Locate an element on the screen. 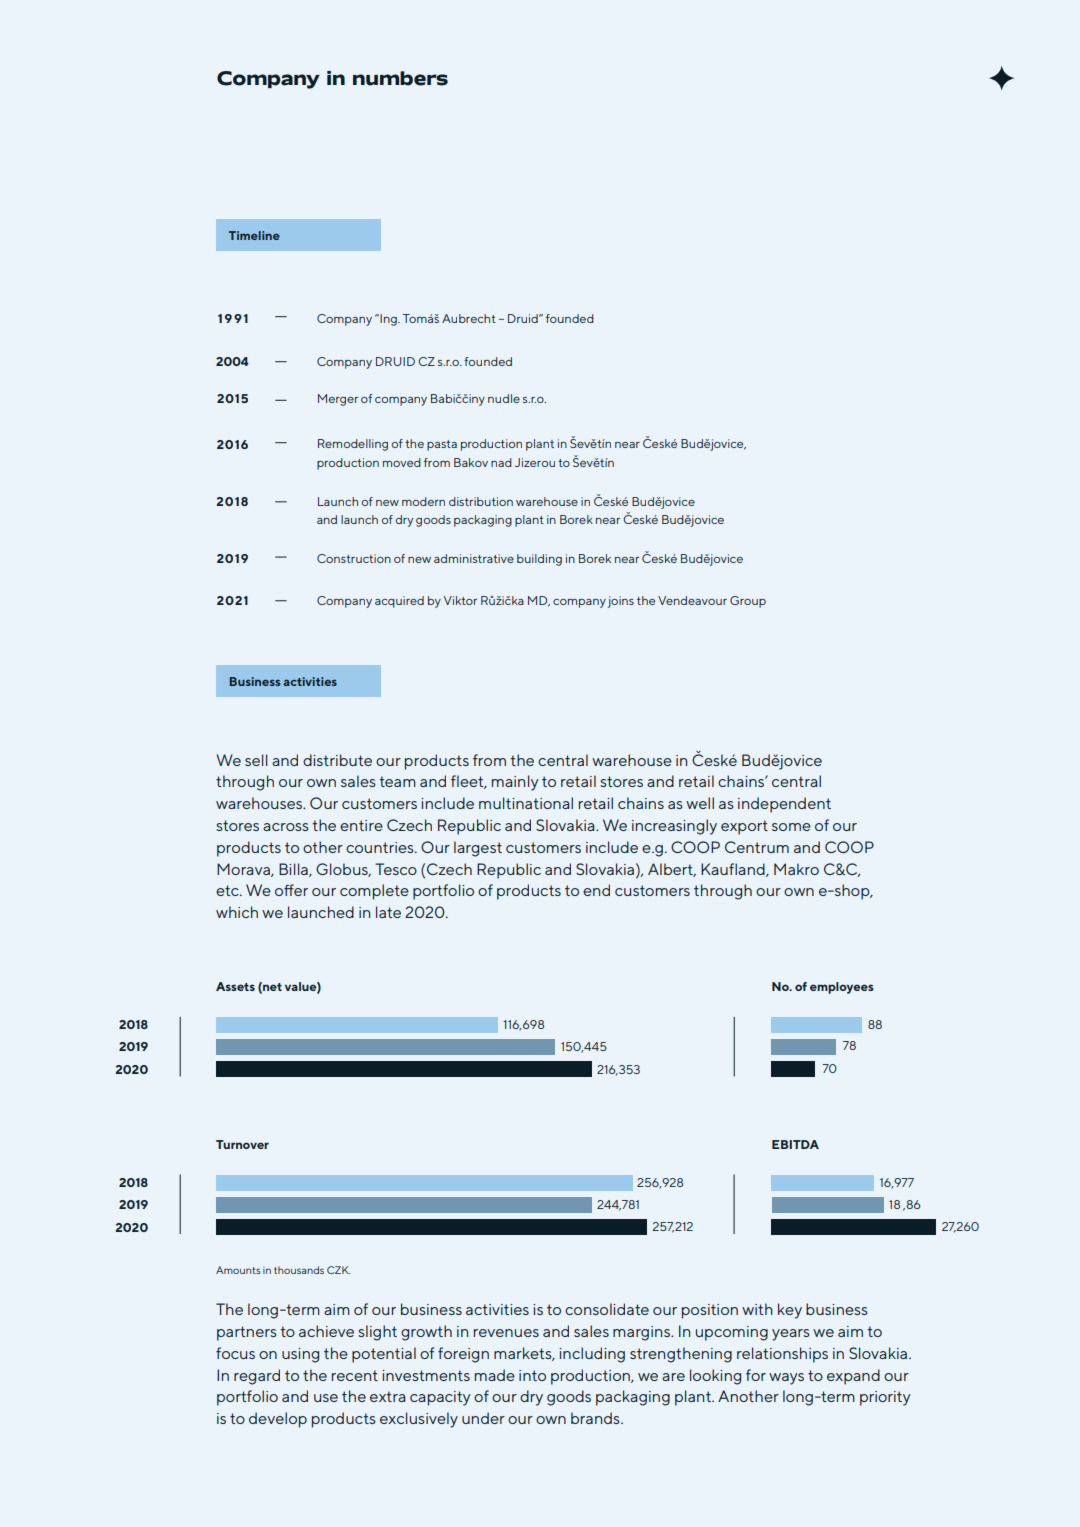 The height and width of the screenshot is (1527, 1080). Turnover is located at coordinates (242, 1144).
